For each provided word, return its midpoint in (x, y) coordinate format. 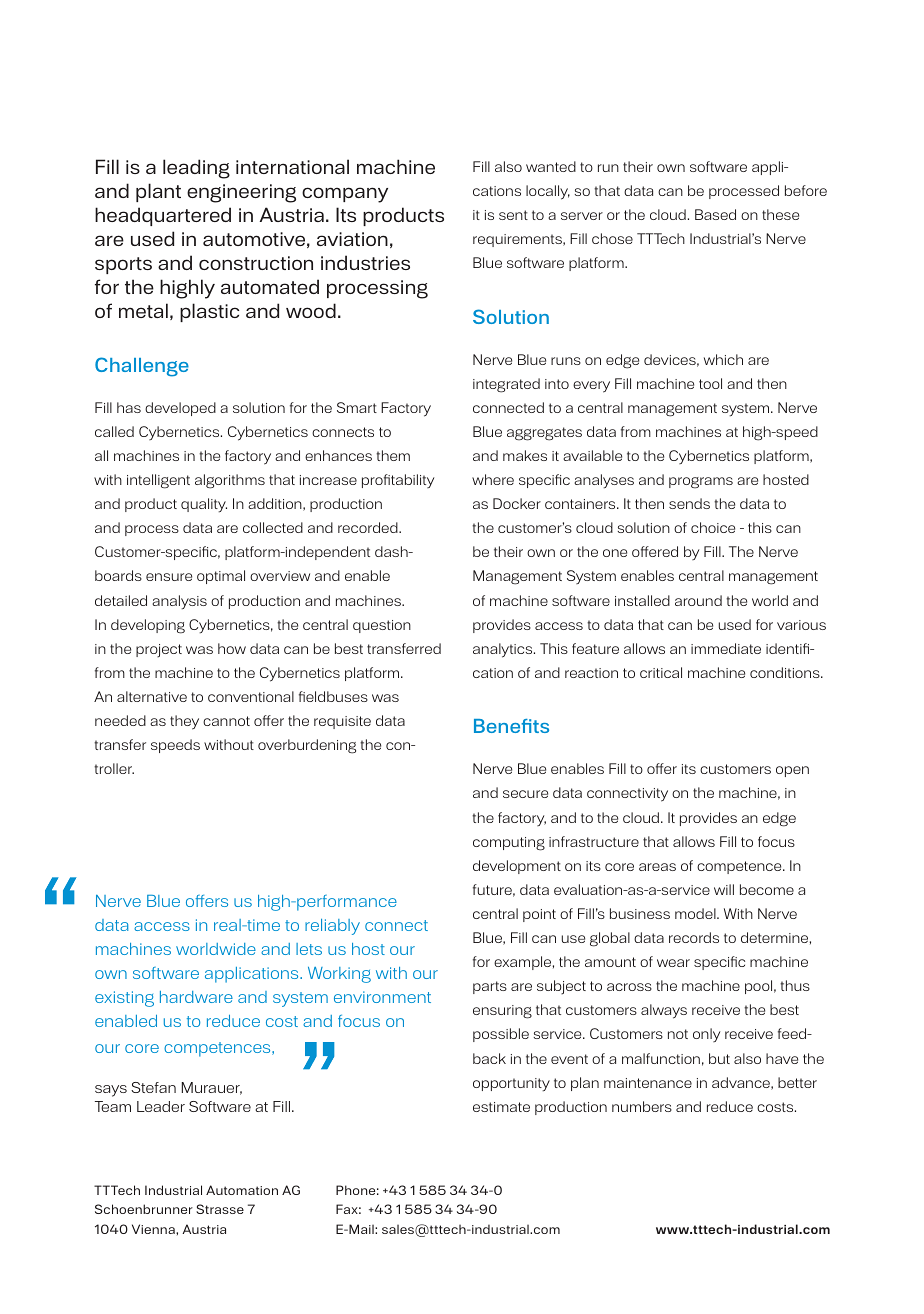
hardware (196, 997)
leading (196, 169)
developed (180, 409)
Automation (242, 1190)
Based (715, 214)
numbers (642, 1106)
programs (701, 483)
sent (513, 215)
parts (490, 987)
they (184, 722)
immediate (726, 648)
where (493, 479)
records (694, 937)
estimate (501, 1107)
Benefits (511, 726)
